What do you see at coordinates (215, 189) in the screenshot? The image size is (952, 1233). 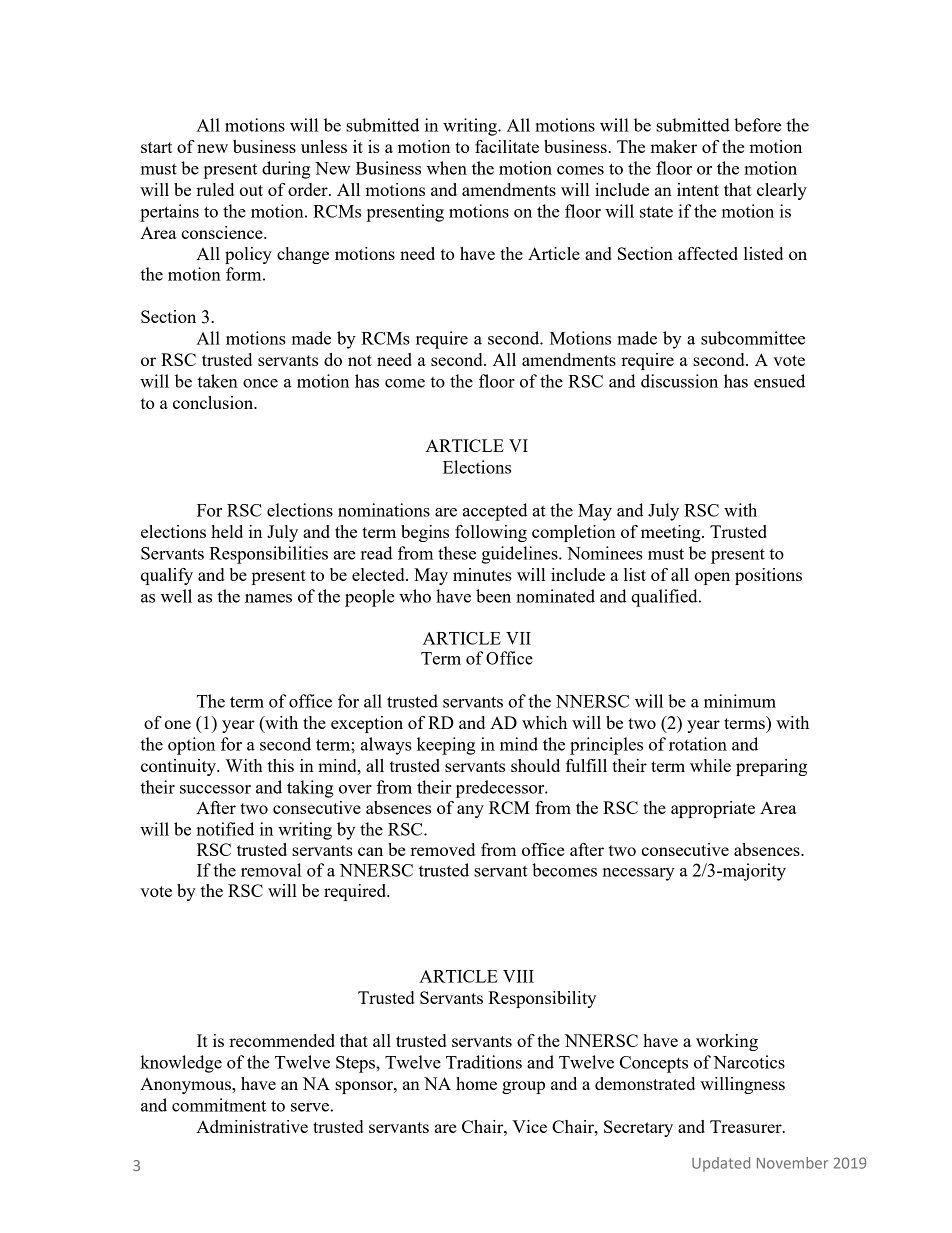 I see `ruled` at bounding box center [215, 189].
